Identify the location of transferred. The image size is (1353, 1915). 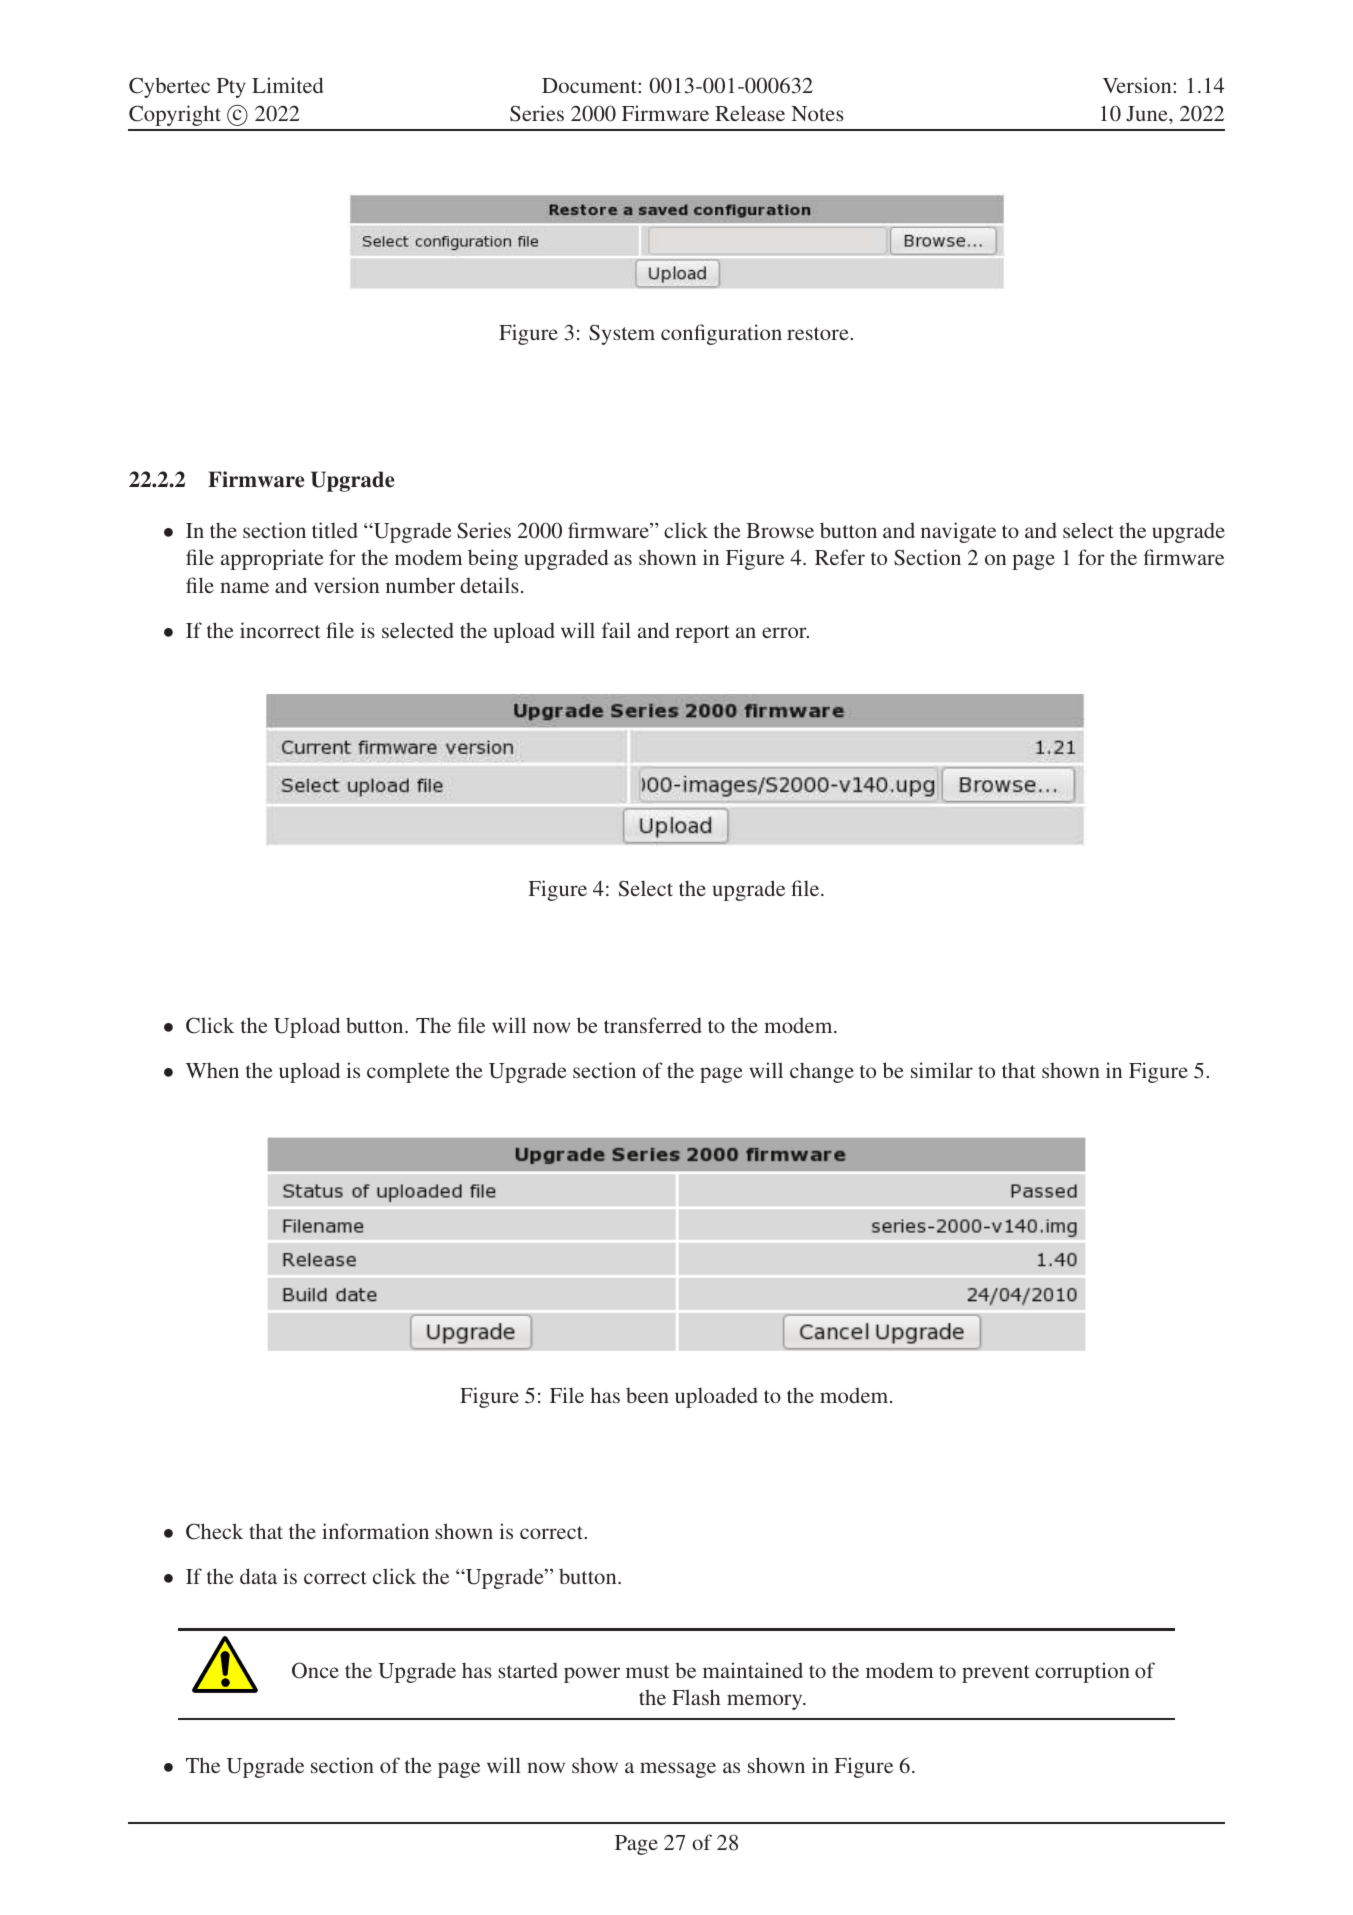
(653, 1025).
